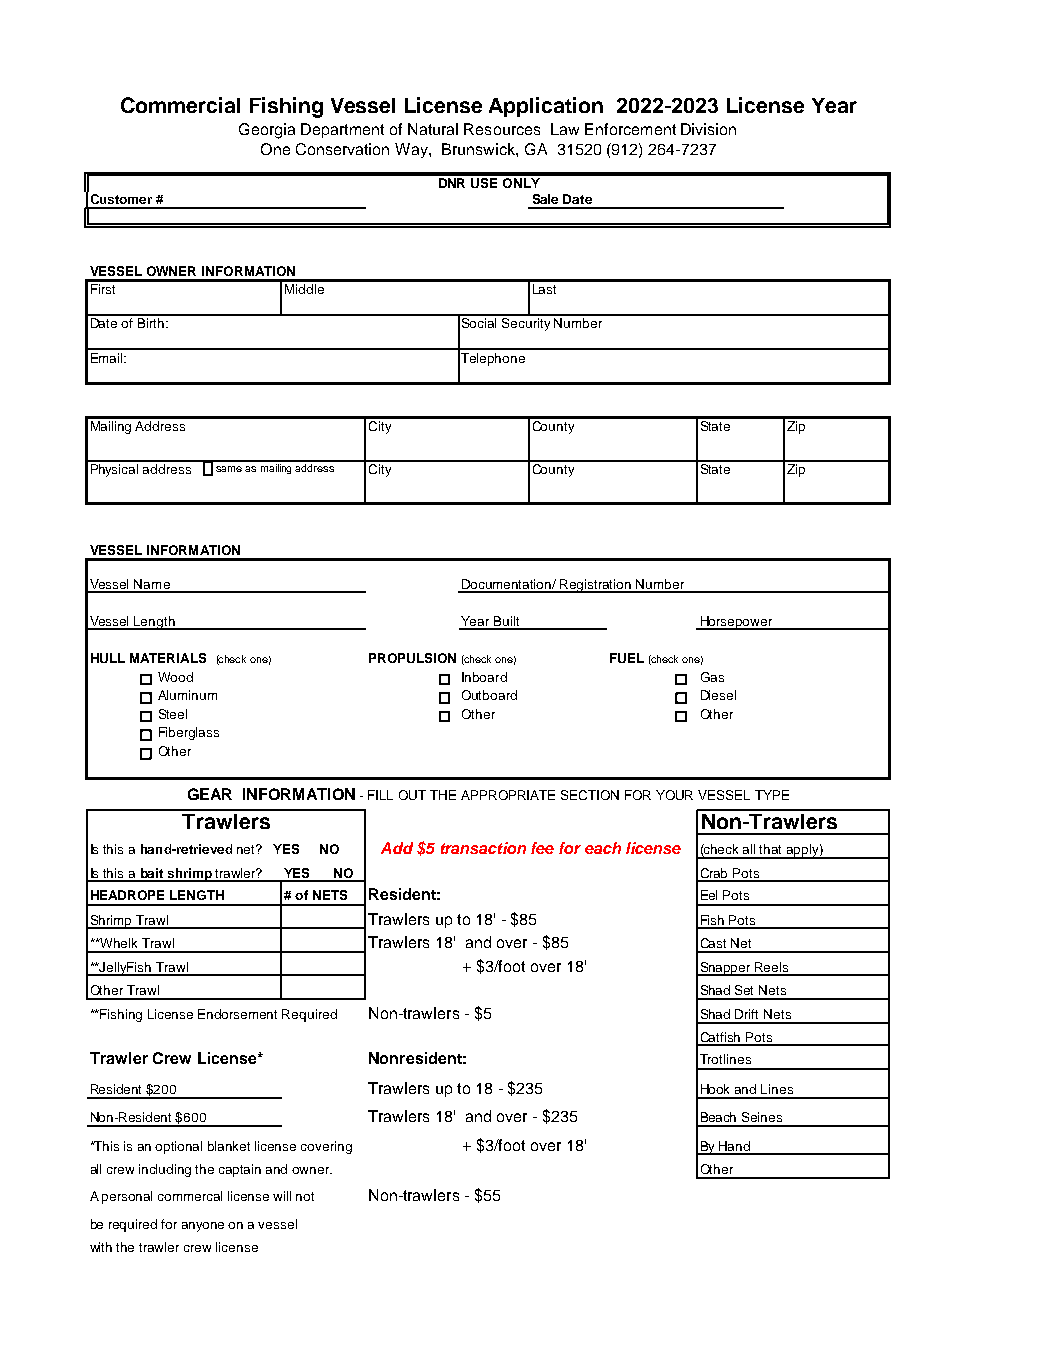  What do you see at coordinates (180, 105) in the screenshot?
I see `Commercial` at bounding box center [180, 105].
